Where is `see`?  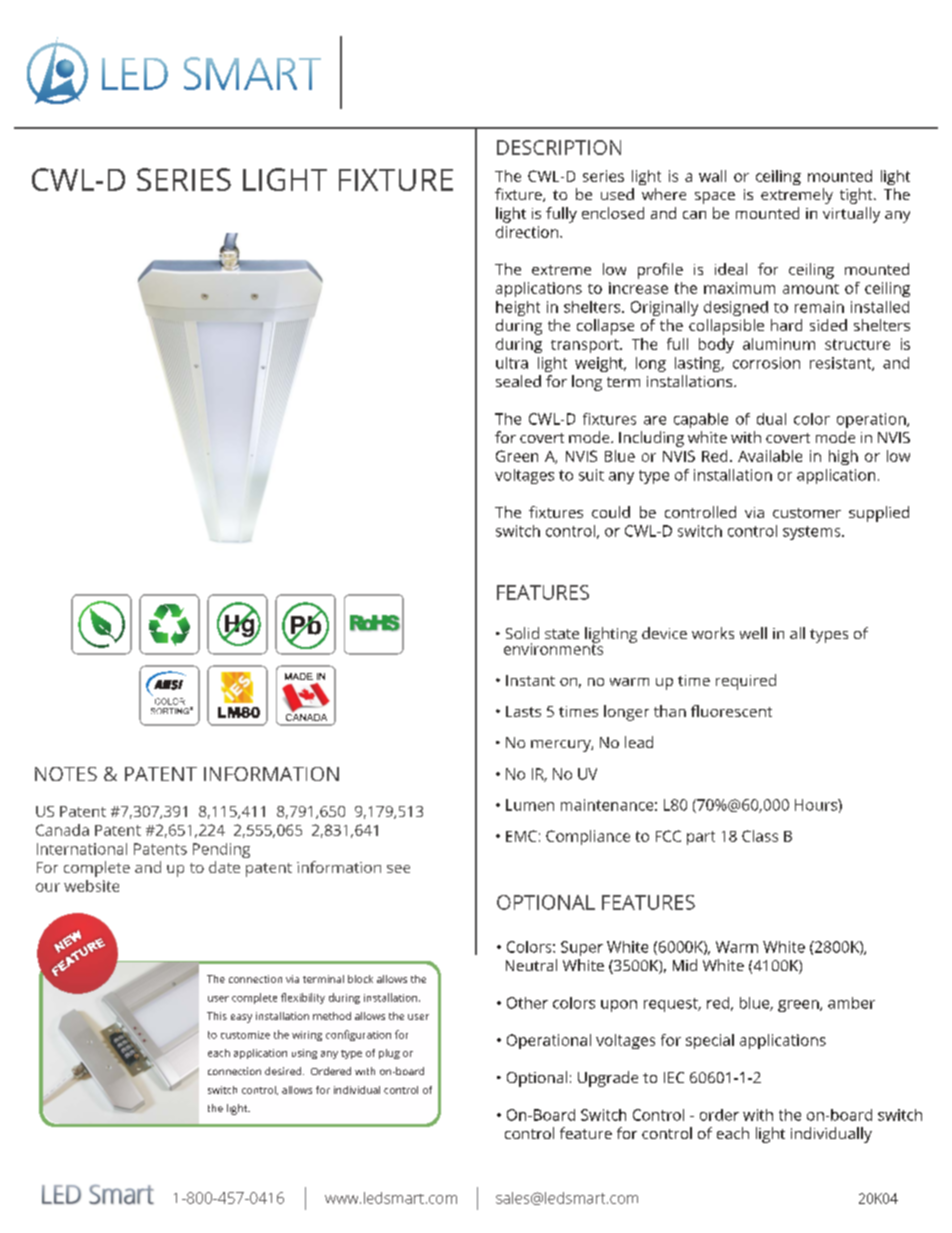
see is located at coordinates (398, 869).
